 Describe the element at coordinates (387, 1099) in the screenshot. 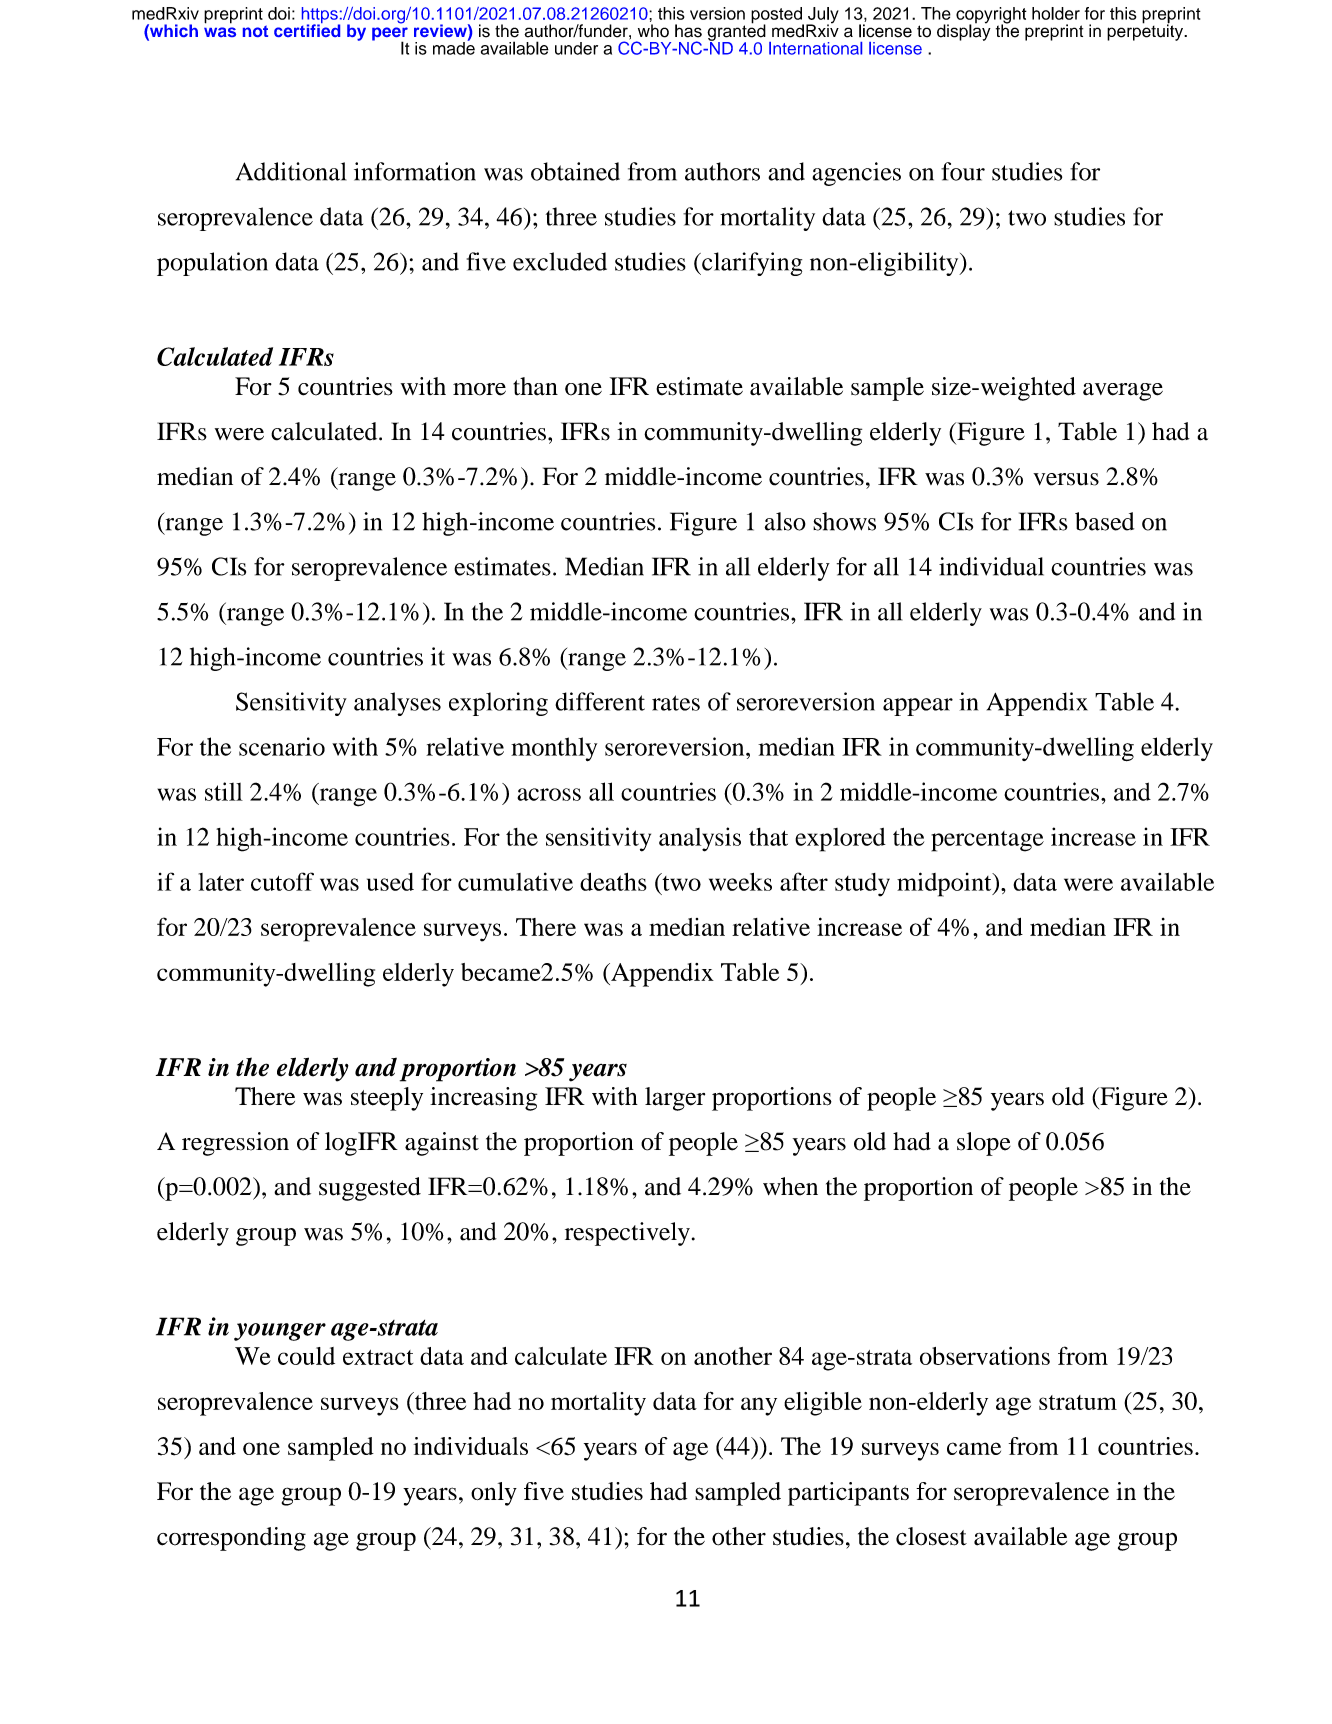

I see `steeply` at that location.
